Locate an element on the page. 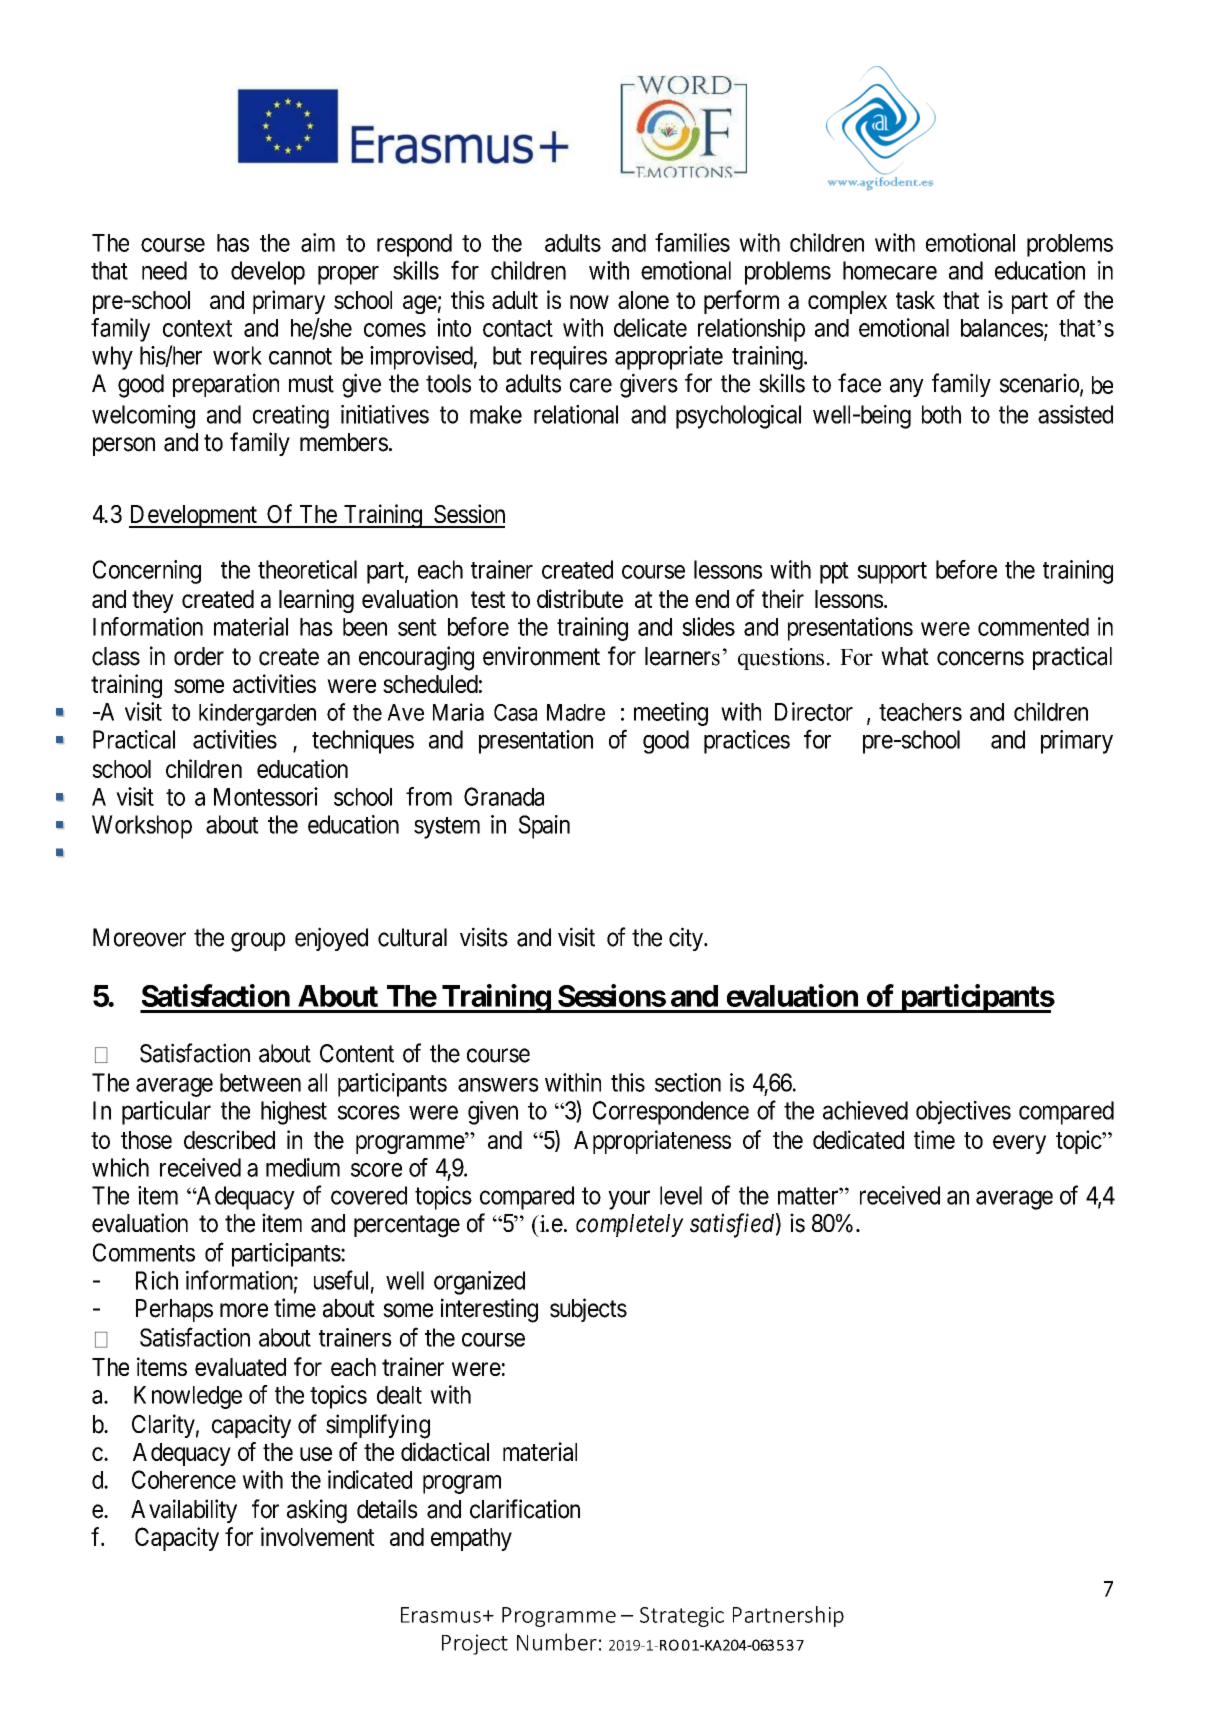 The height and width of the document is (1719, 1216). task is located at coordinates (915, 300).
